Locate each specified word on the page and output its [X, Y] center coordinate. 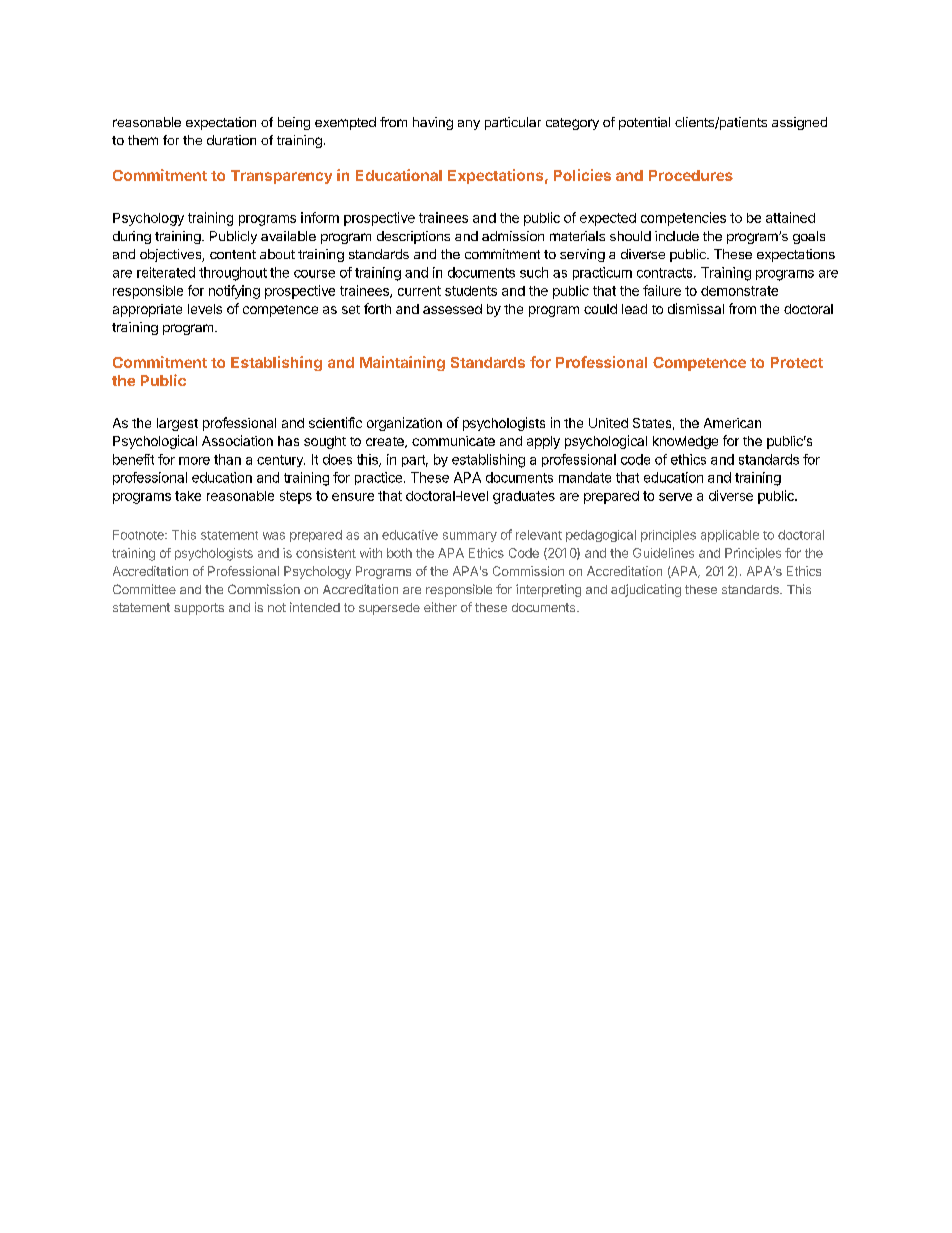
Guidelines [663, 553]
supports [199, 609]
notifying [234, 292]
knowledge [685, 442]
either [440, 607]
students [471, 291]
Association [237, 440]
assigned [799, 123]
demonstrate [739, 291]
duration [231, 140]
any [469, 125]
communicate [453, 441]
